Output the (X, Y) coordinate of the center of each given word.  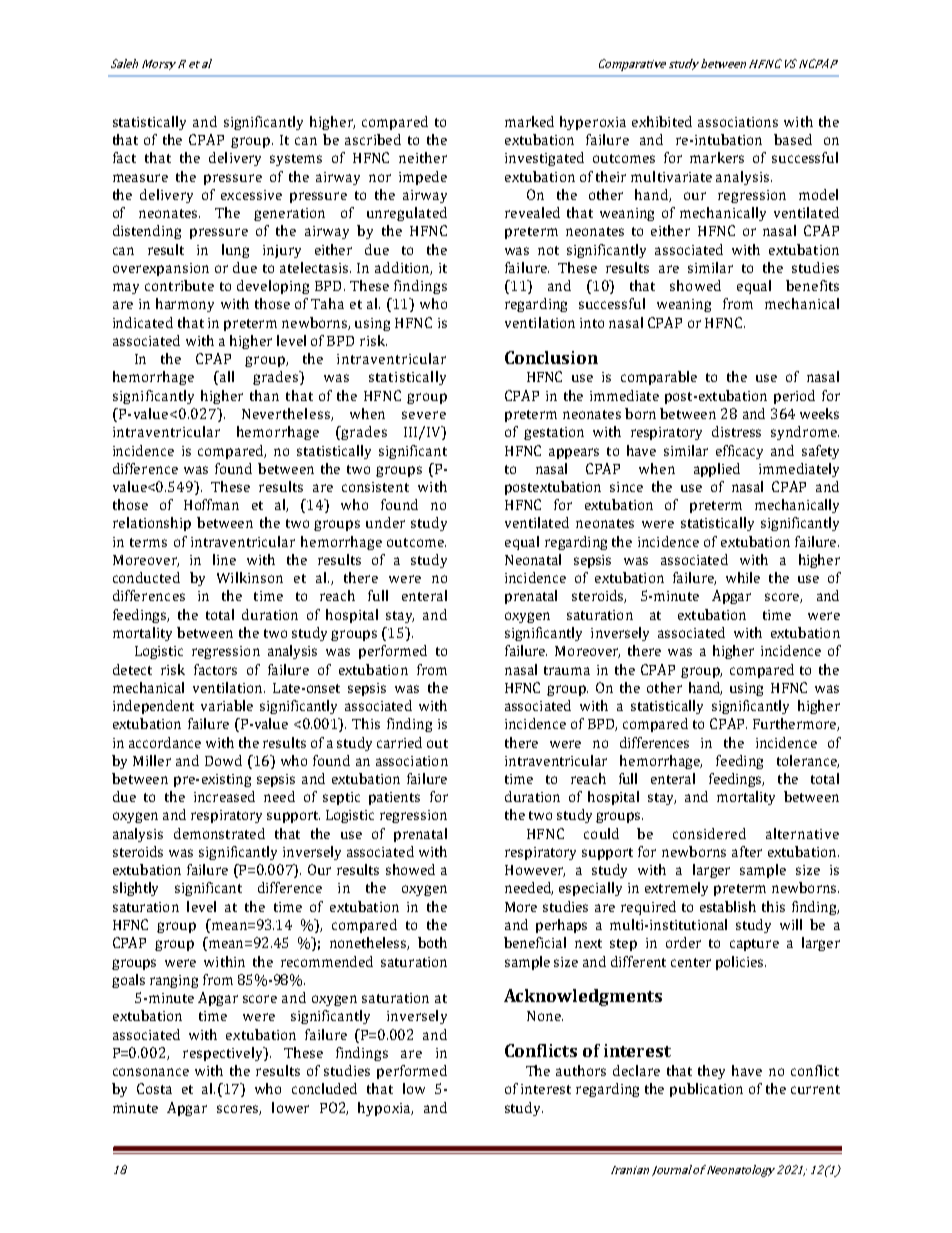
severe (424, 415)
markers (717, 157)
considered (709, 833)
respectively (224, 1054)
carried (399, 742)
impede (423, 178)
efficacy (739, 452)
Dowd (223, 760)
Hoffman (211, 504)
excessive (251, 195)
